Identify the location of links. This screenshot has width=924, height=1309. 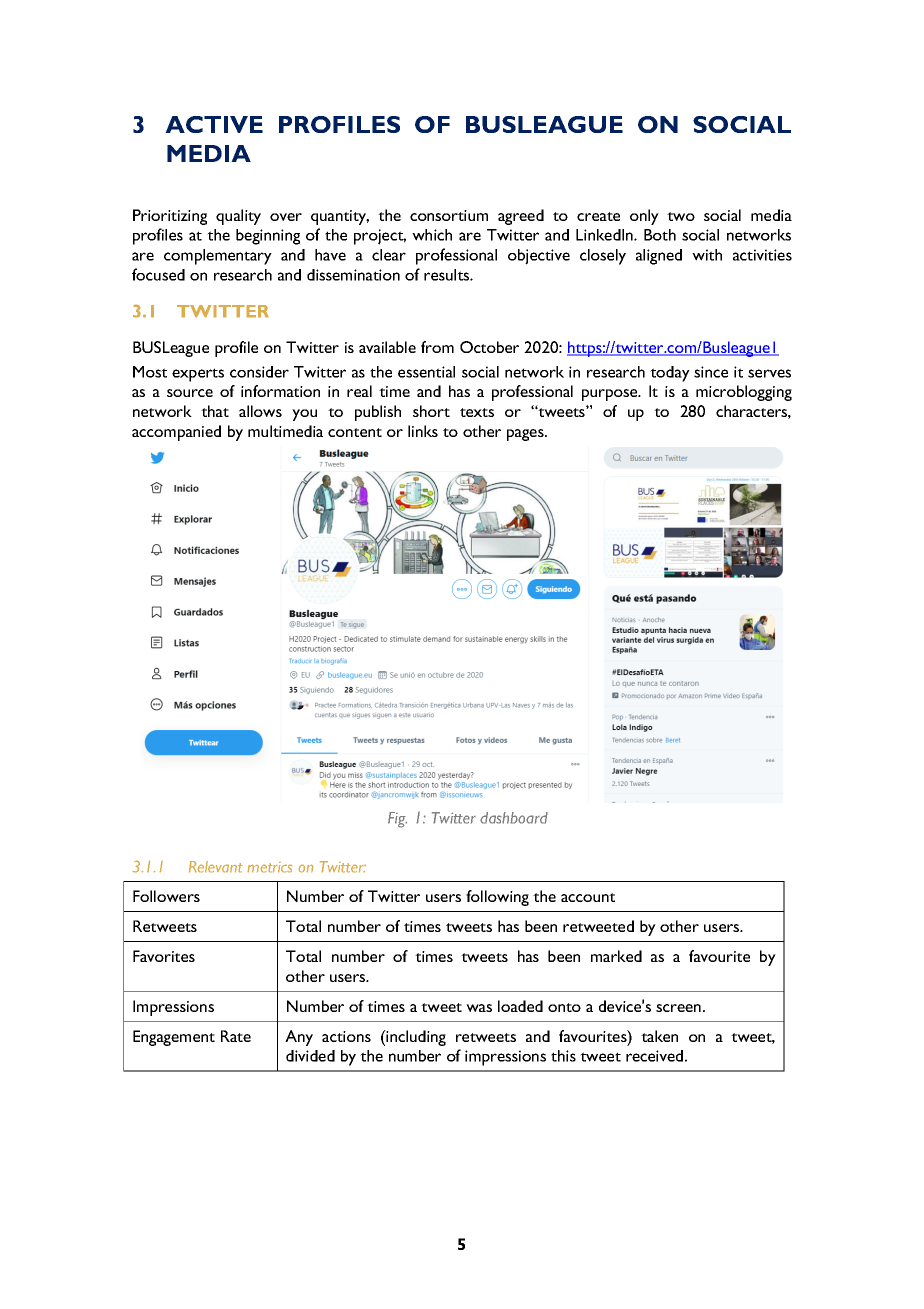
(423, 431).
